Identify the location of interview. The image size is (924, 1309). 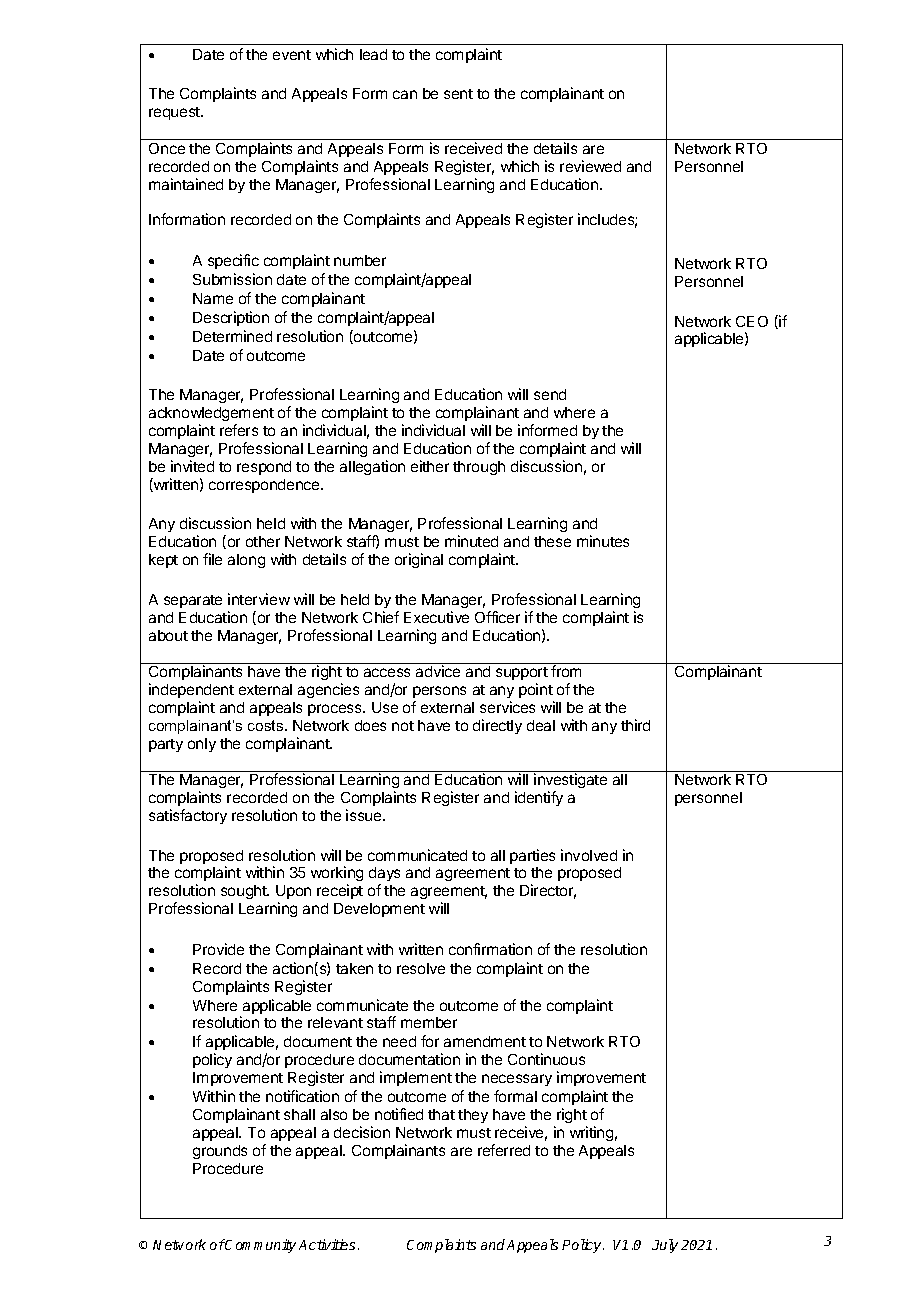
(259, 599).
